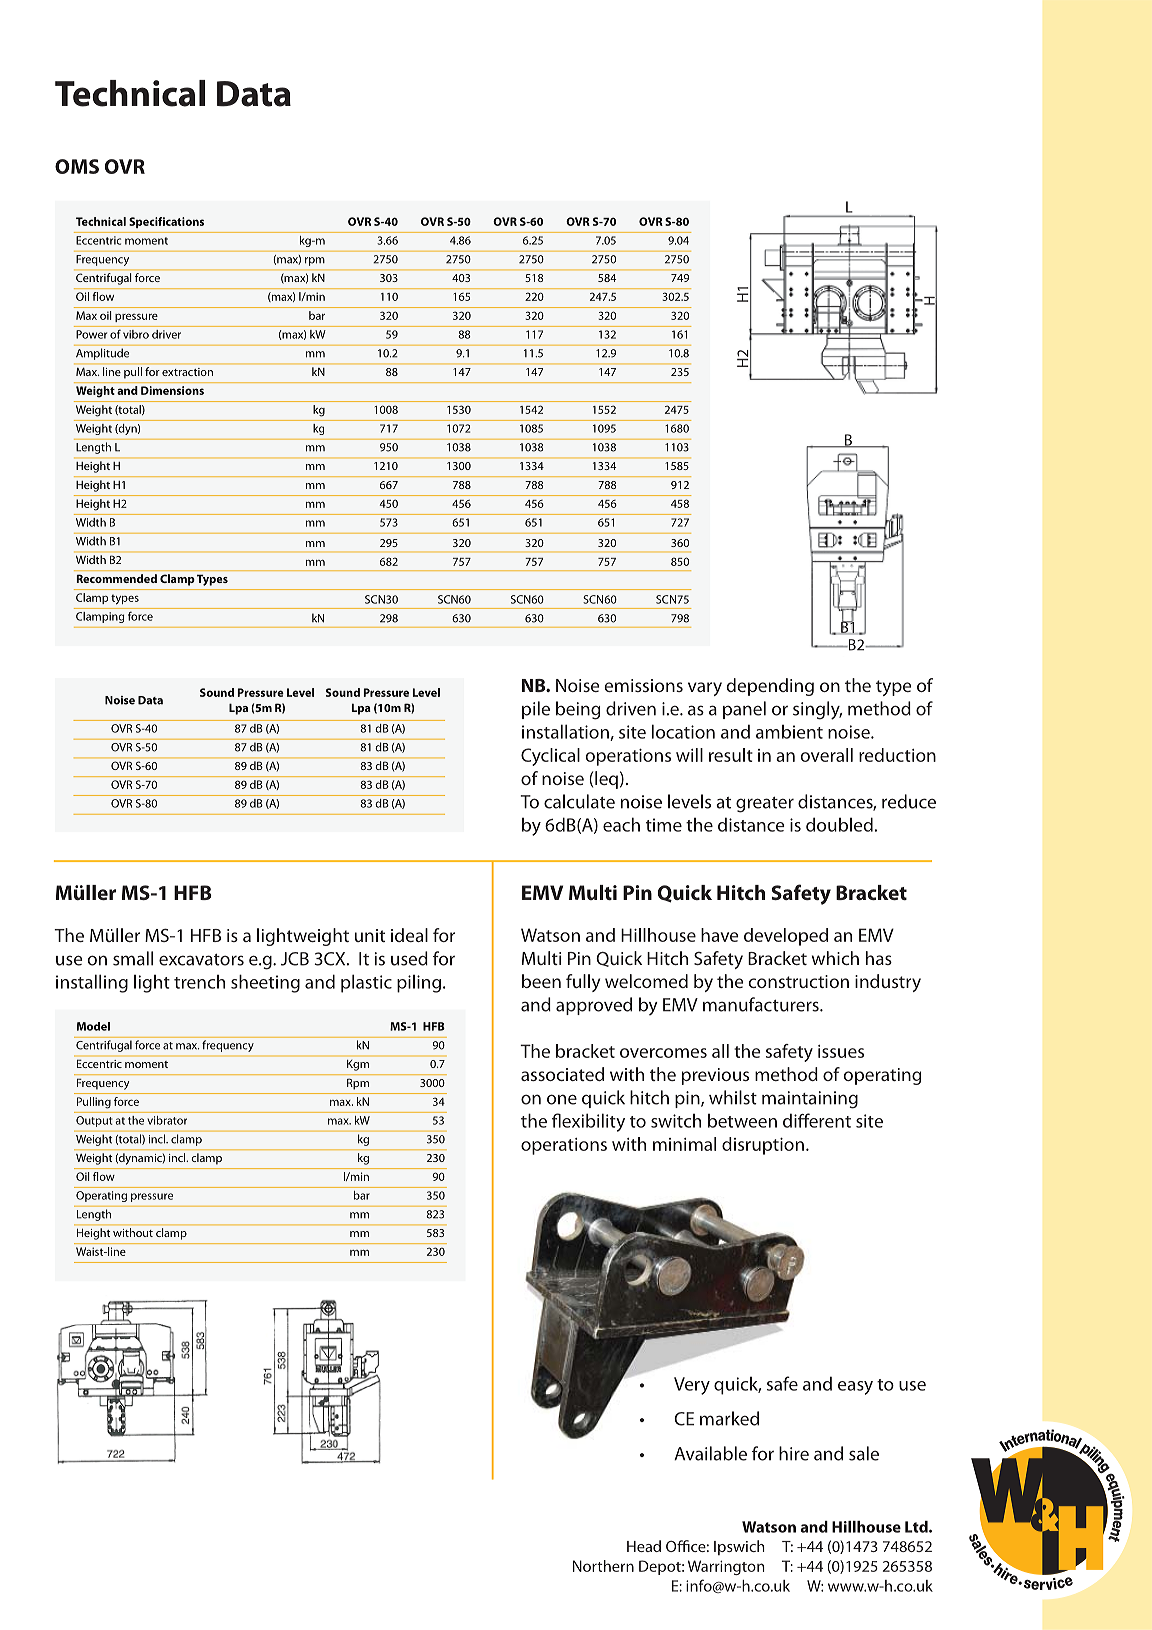  I want to click on calculate, so click(579, 801).
